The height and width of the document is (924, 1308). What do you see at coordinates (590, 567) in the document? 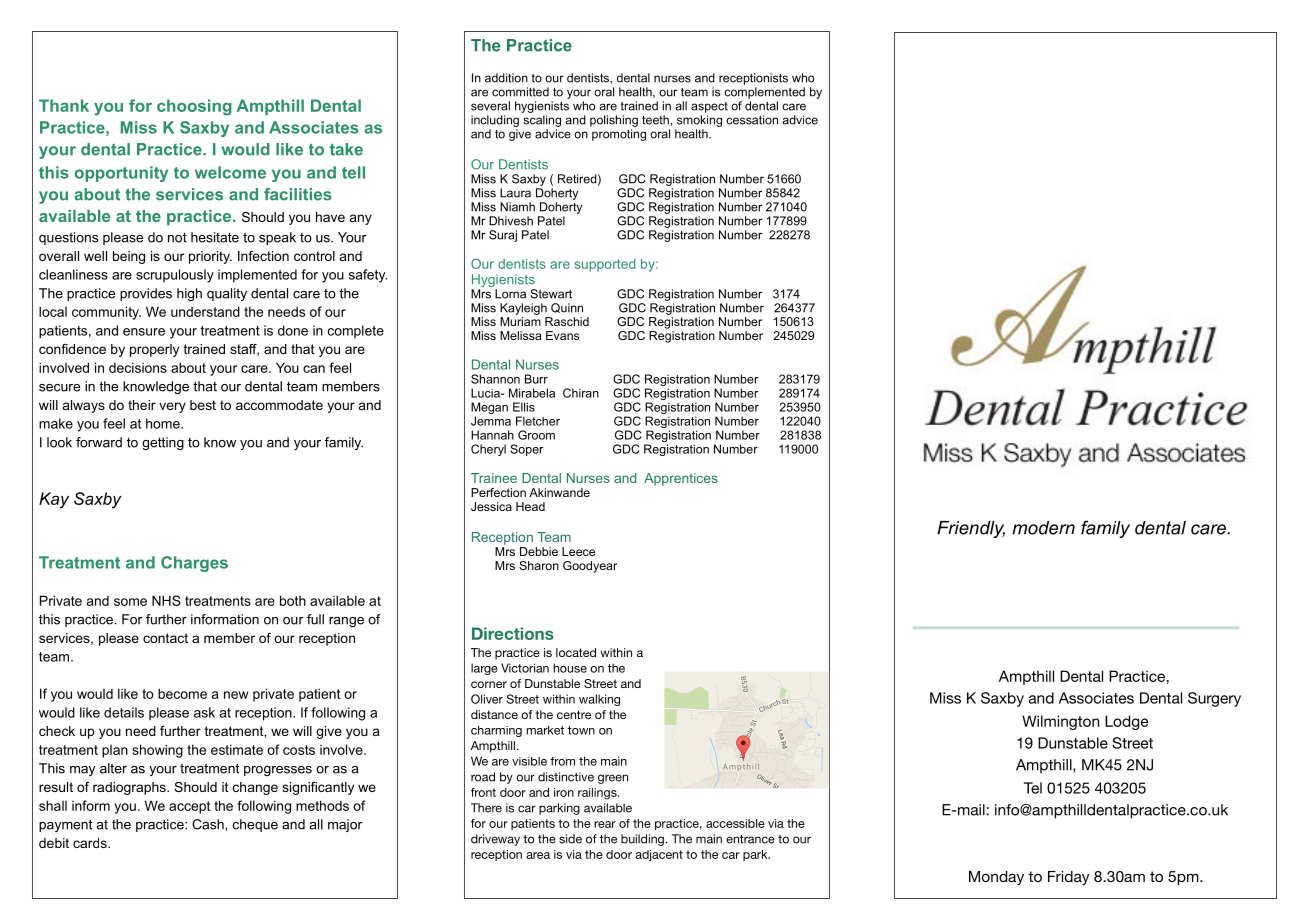
I see `Goodyear` at bounding box center [590, 567].
